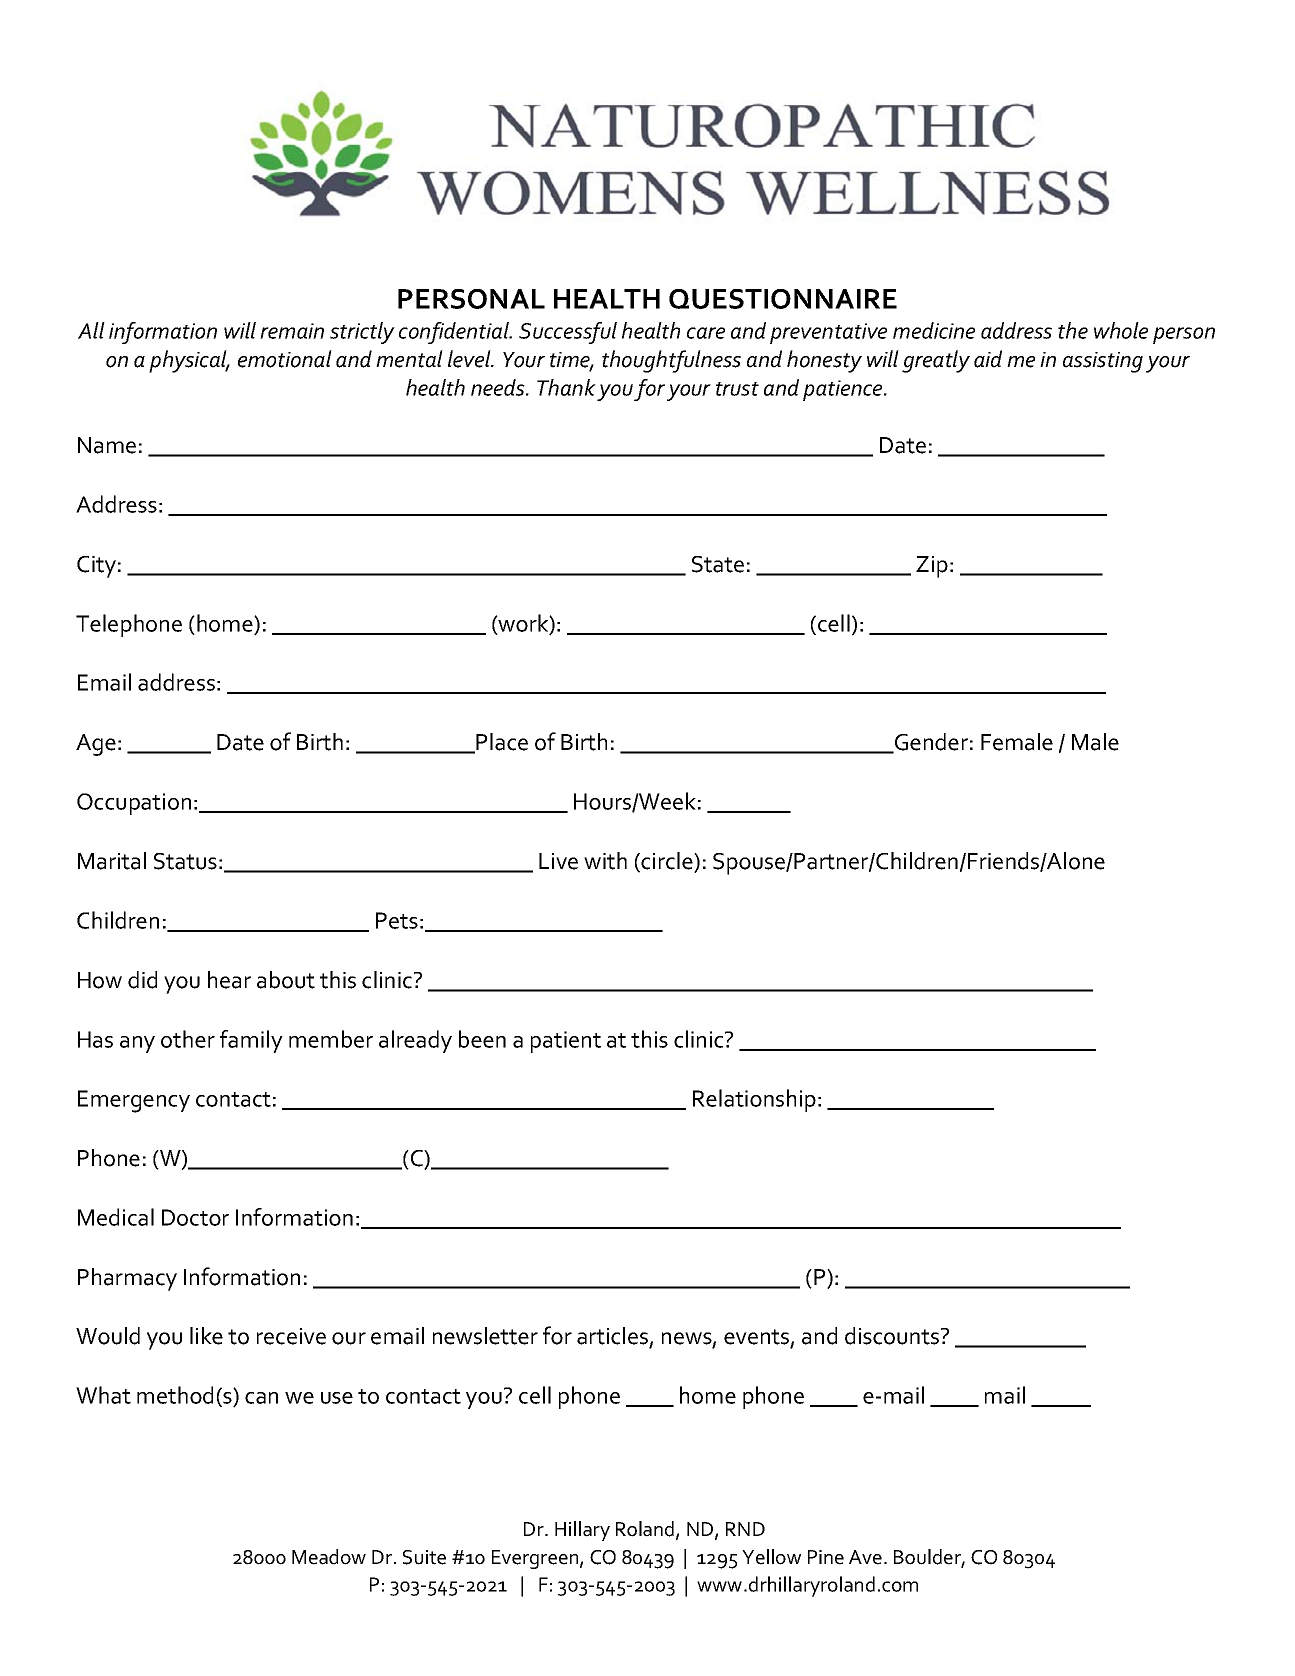 This screenshot has height=1676, width=1295. What do you see at coordinates (988, 359) in the screenshot?
I see `aid` at bounding box center [988, 359].
